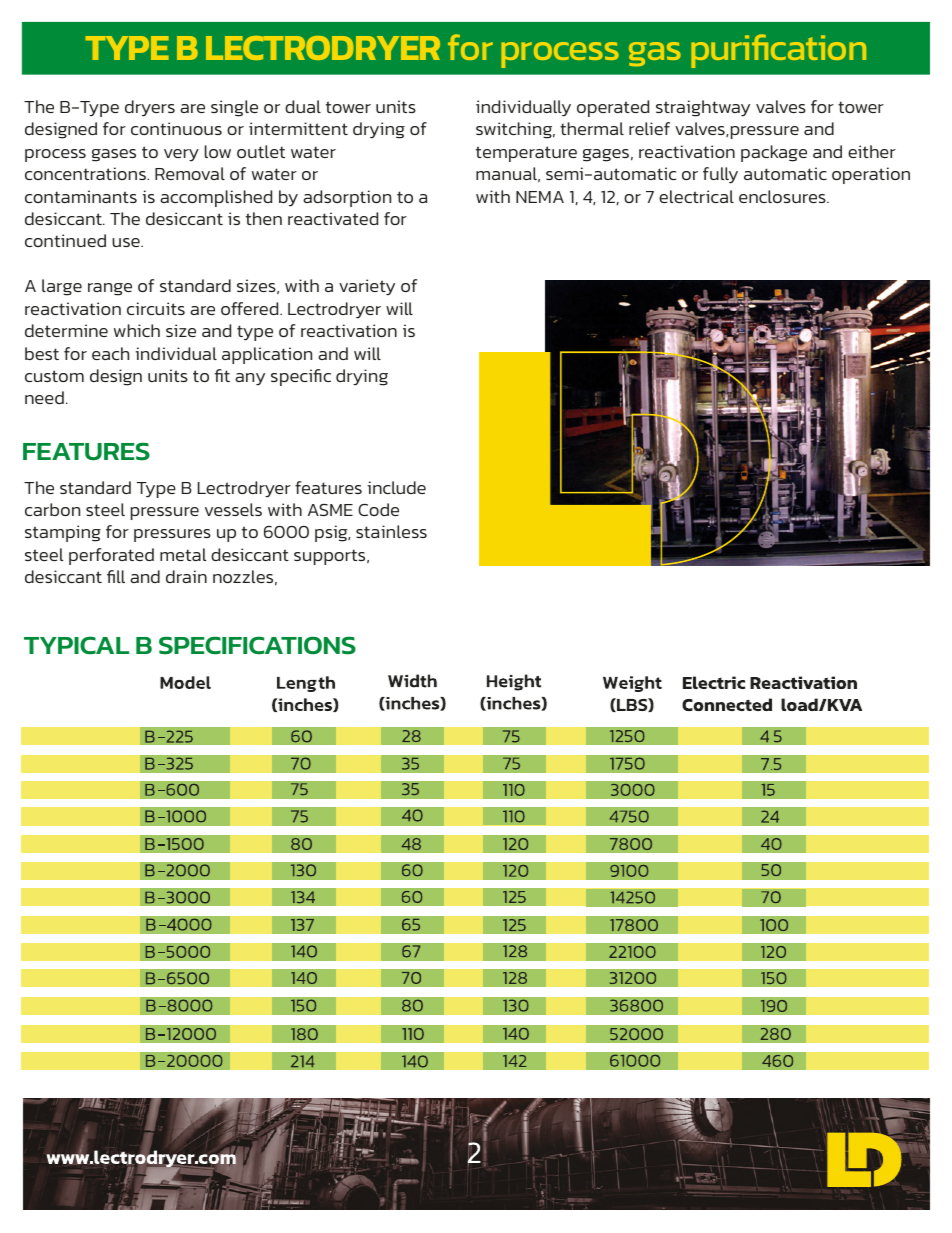  Describe the element at coordinates (332, 533) in the document. I see `psig` at that location.
